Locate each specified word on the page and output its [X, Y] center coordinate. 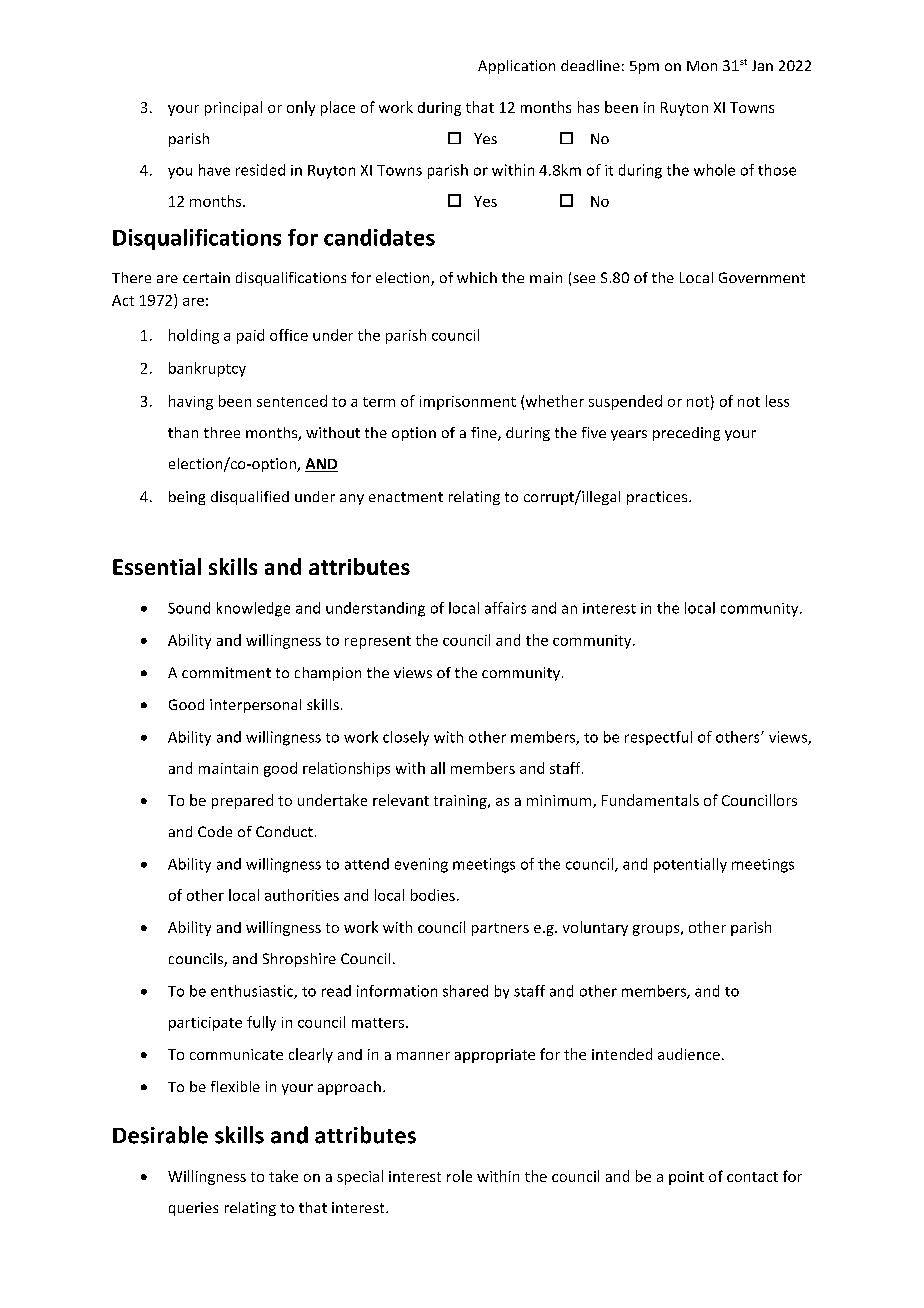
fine [485, 434]
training [461, 802]
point [686, 1178]
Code [215, 831]
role [459, 1176]
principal [233, 108]
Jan [762, 65]
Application [516, 67]
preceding [686, 434]
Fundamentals [650, 800]
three [222, 432]
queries [193, 1209]
